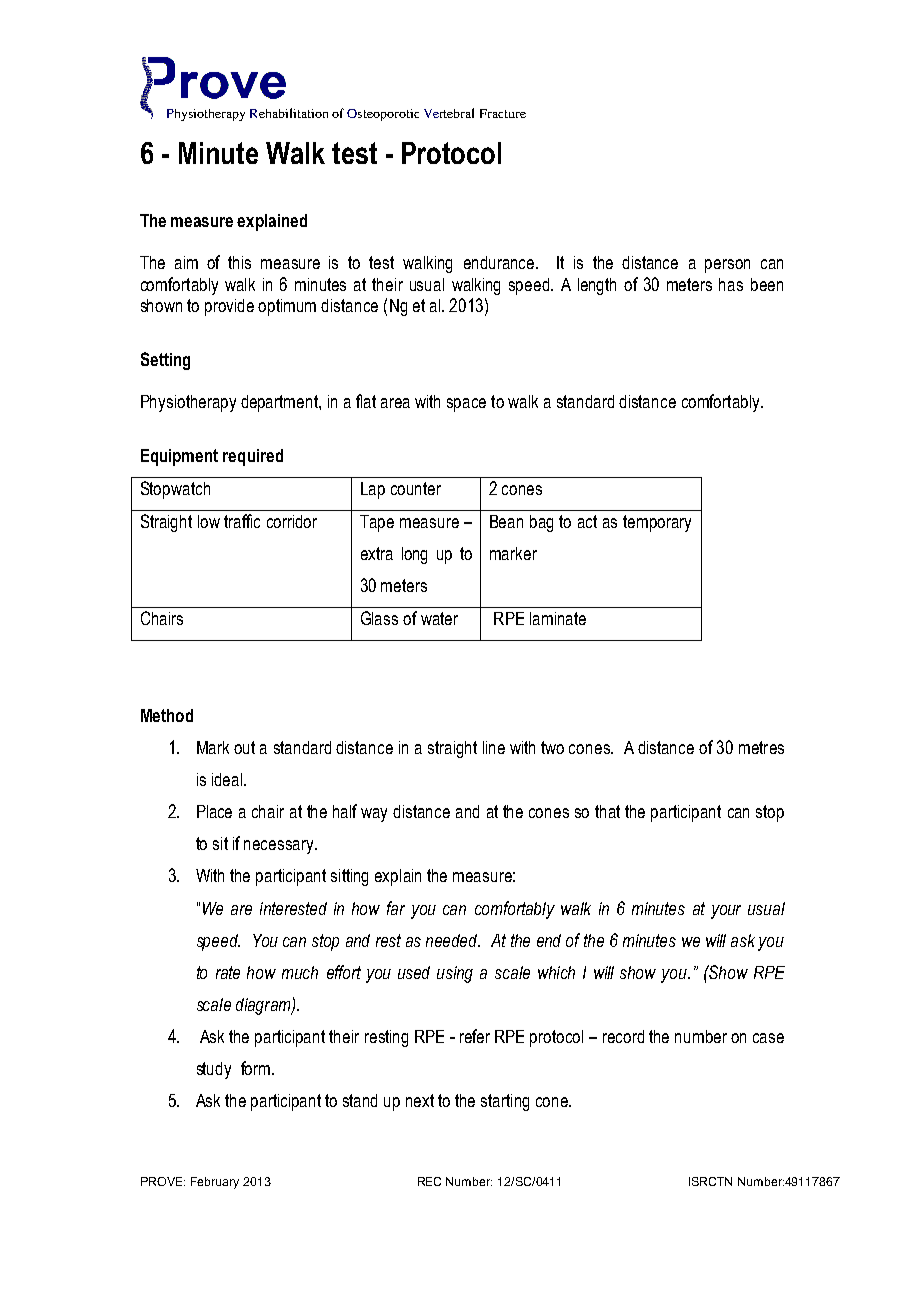 Image resolution: width=924 pixels, height=1308 pixels. I want to click on Rehabilitation, so click(289, 113).
